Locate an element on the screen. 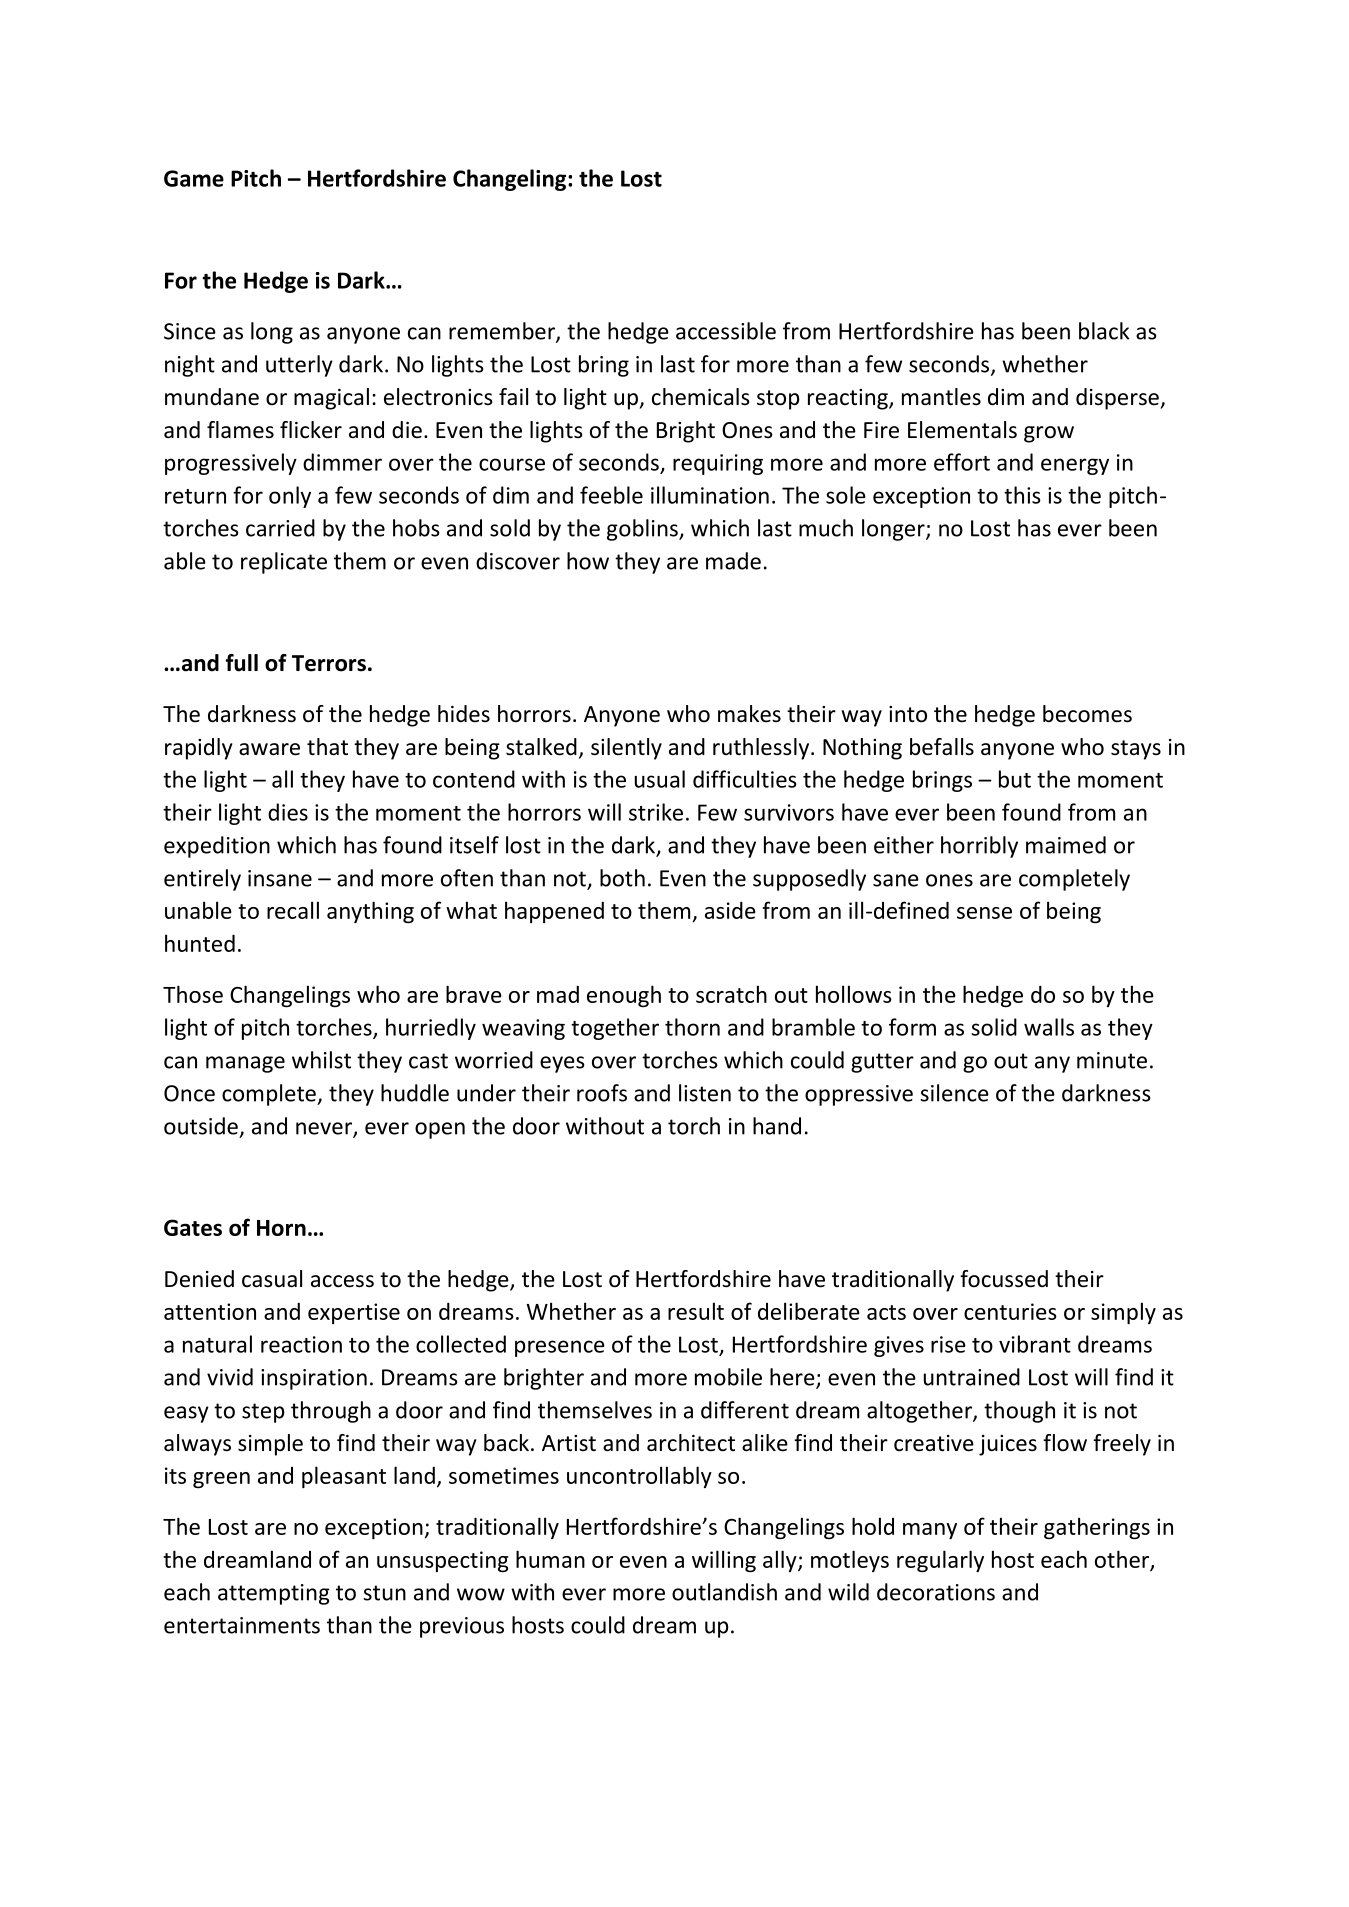 Image resolution: width=1349 pixels, height=1907 pixels. goblins is located at coordinates (643, 530).
